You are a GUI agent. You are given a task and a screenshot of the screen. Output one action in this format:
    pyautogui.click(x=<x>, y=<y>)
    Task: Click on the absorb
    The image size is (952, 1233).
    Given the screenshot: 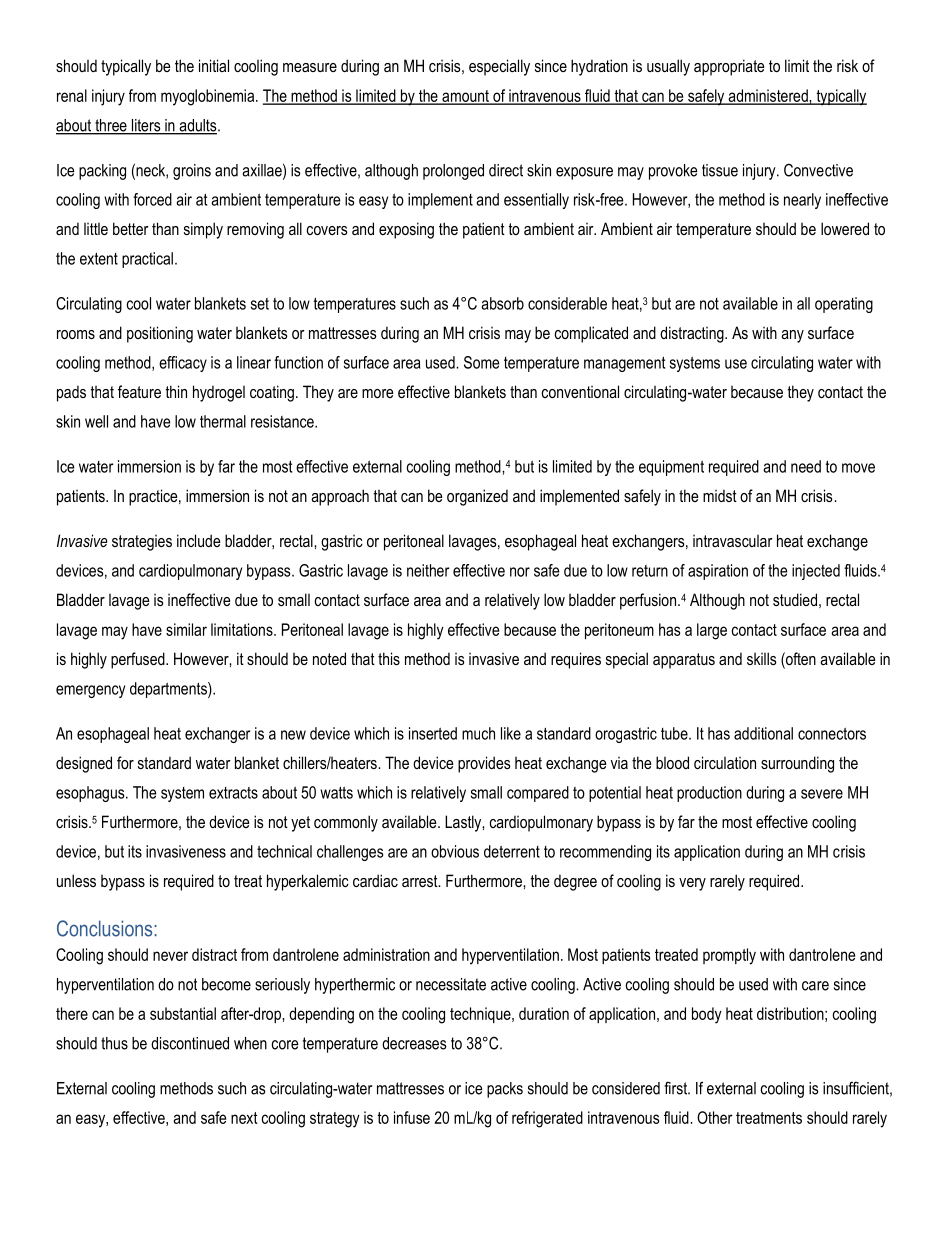 What is the action you would take?
    pyautogui.click(x=502, y=303)
